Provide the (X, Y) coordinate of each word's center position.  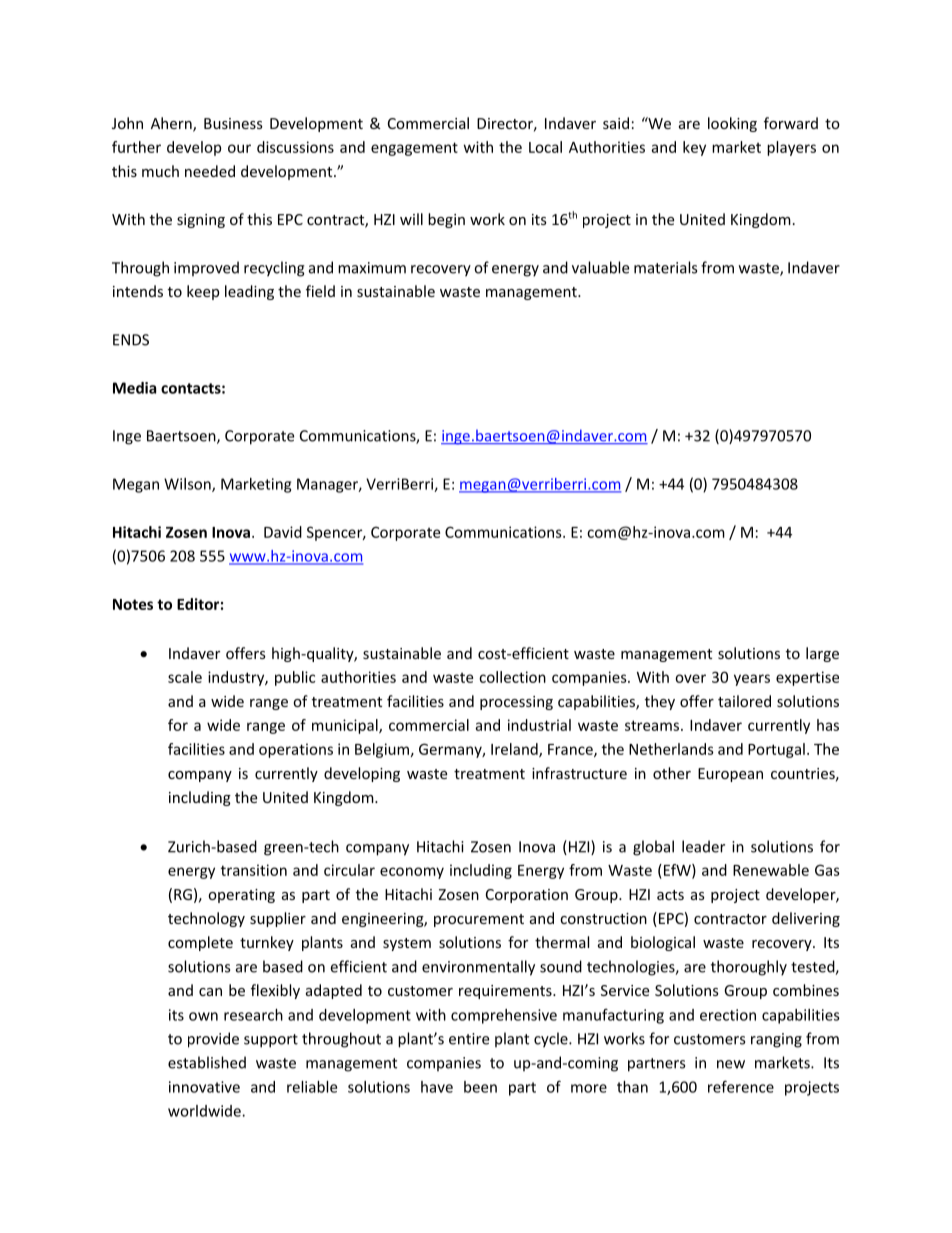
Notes (133, 604)
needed (210, 171)
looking (732, 124)
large (822, 654)
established (207, 1062)
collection (512, 677)
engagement (414, 149)
